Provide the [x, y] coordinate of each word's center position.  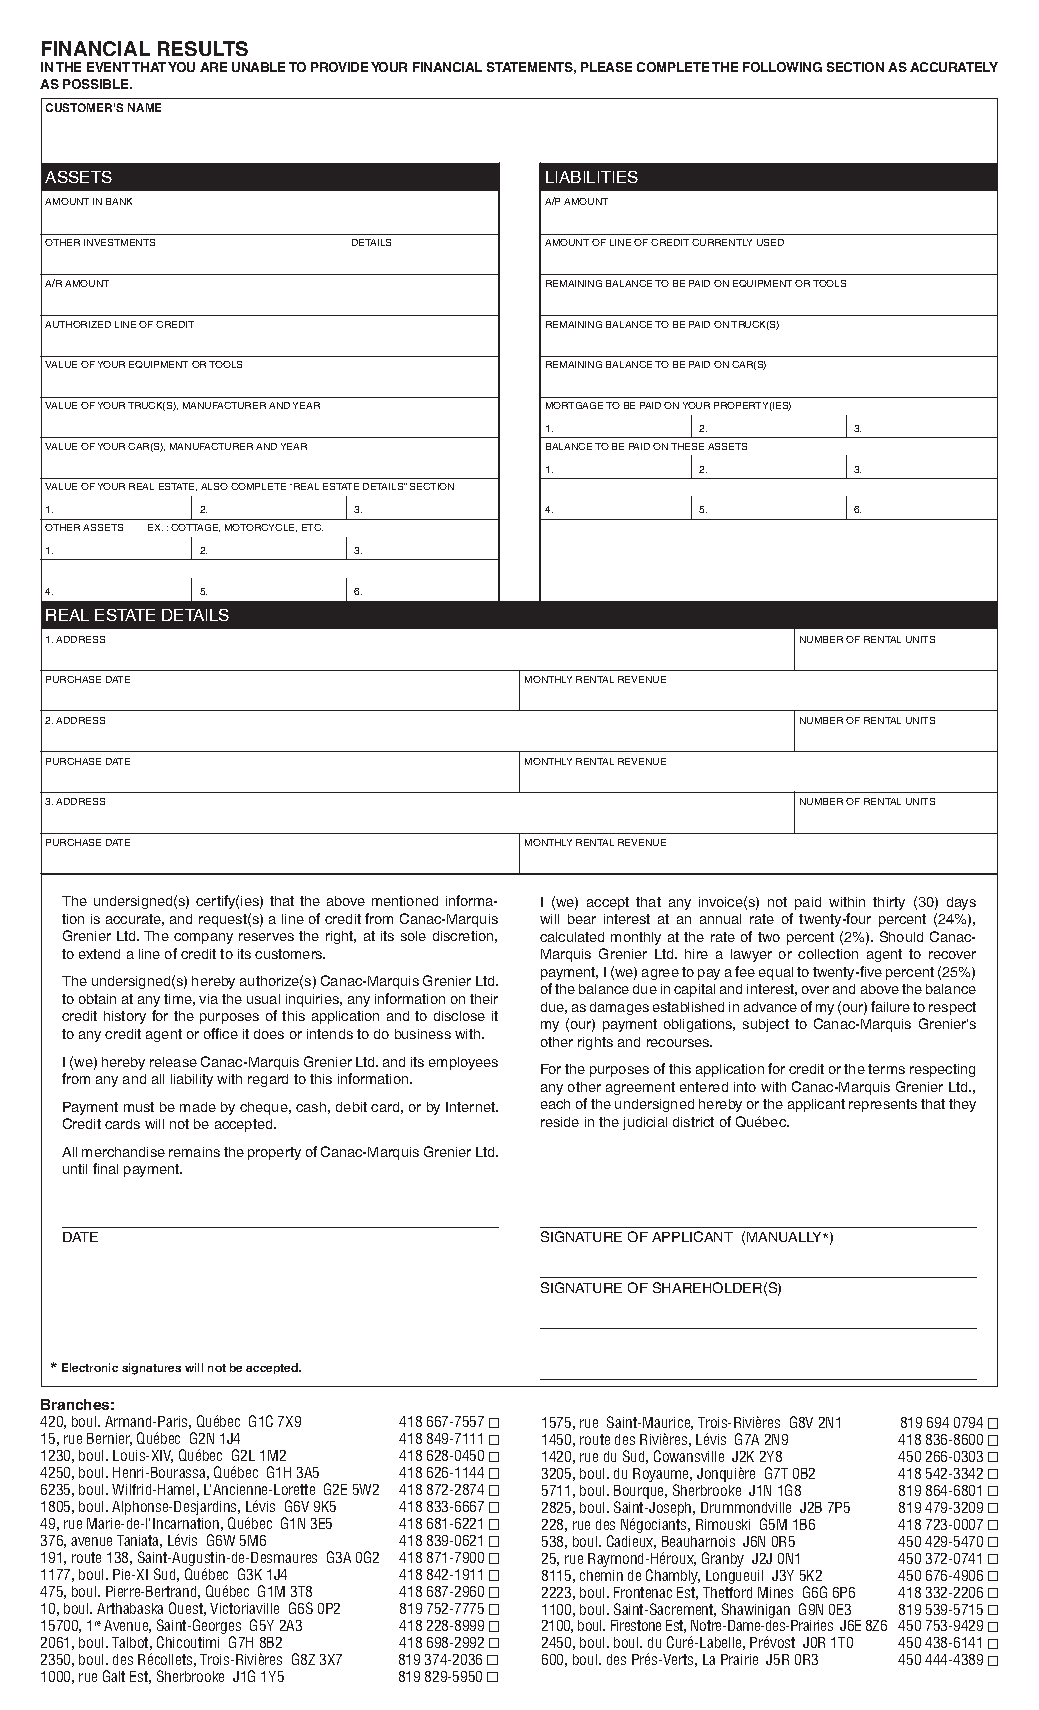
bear [582, 919]
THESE [687, 446]
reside [560, 1122]
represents [883, 1105]
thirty [889, 903]
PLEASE [606, 67]
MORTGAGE [574, 405]
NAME [144, 107]
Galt [114, 1676]
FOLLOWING [782, 67]
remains [194, 1152]
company [203, 938]
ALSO [214, 486]
